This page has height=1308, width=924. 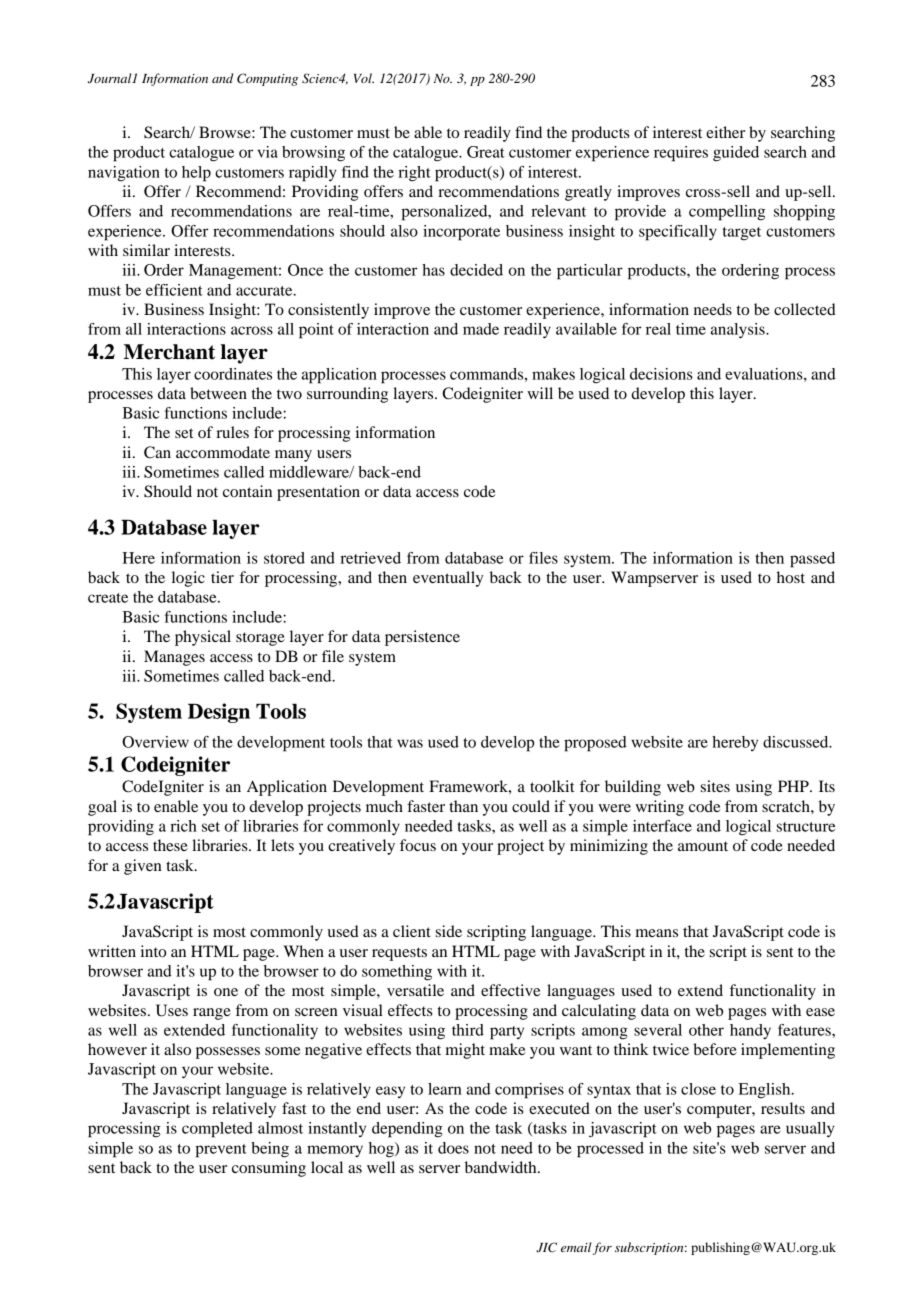 What do you see at coordinates (502, 1167) in the page?
I see `bandwidth` at bounding box center [502, 1167].
